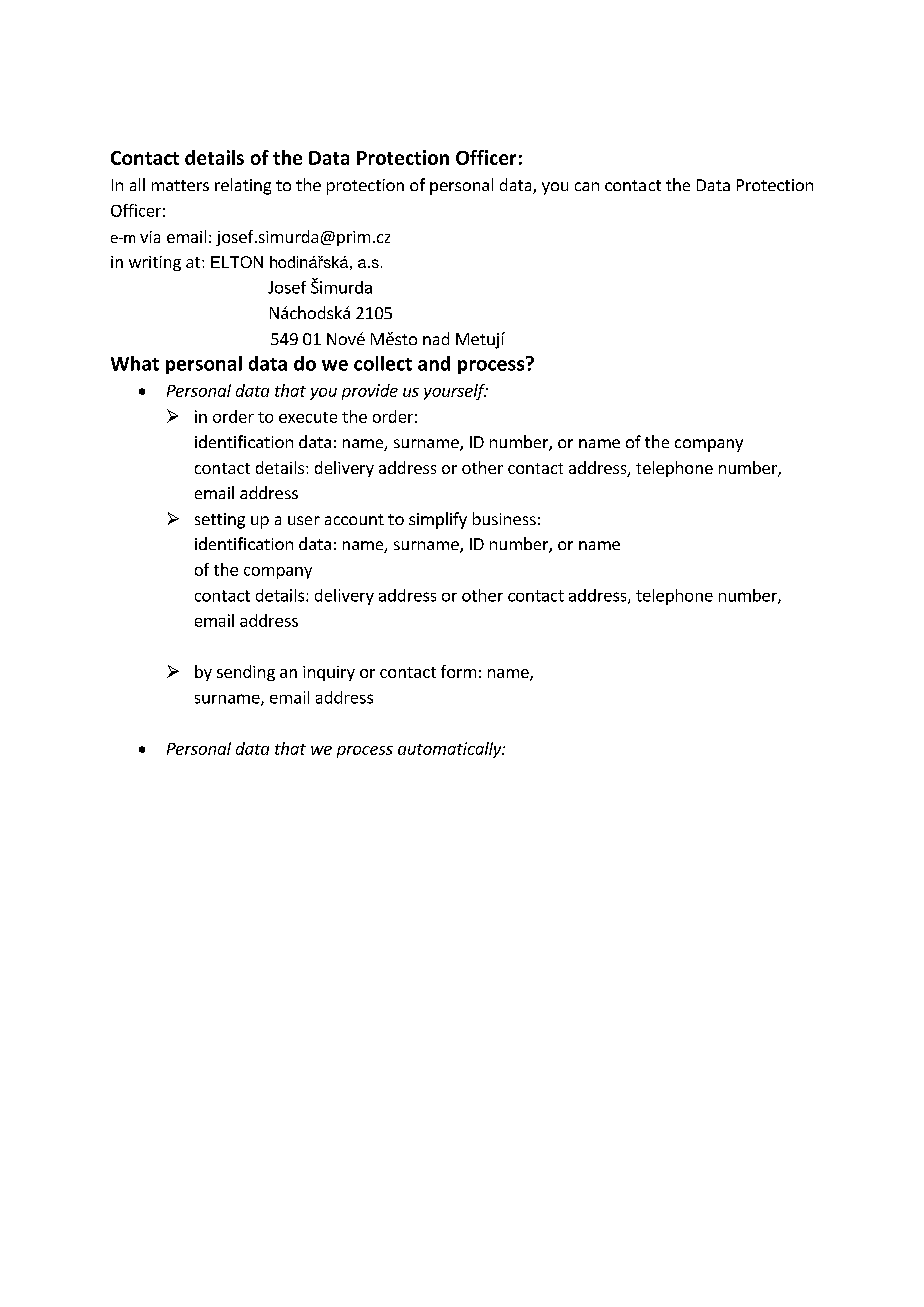 The image size is (924, 1307). Describe the element at coordinates (180, 185) in the screenshot. I see `matters` at that location.
